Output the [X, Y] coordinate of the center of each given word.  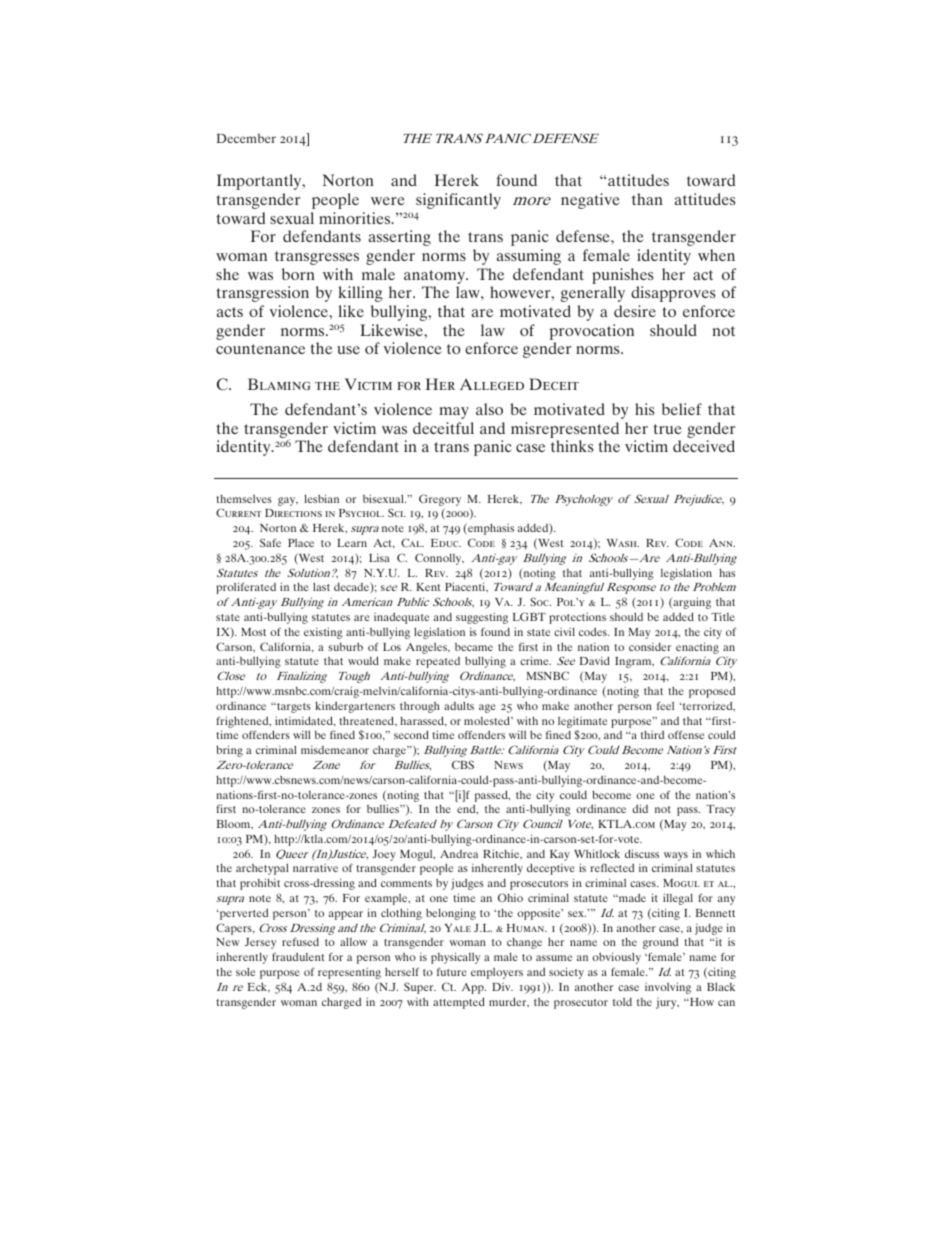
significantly [458, 201]
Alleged [492, 384]
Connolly [439, 559]
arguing [691, 603]
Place [301, 543]
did [640, 808]
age [487, 708]
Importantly [260, 182]
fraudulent [298, 956]
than [647, 199]
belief [682, 409]
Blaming [279, 384]
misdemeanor [335, 750]
